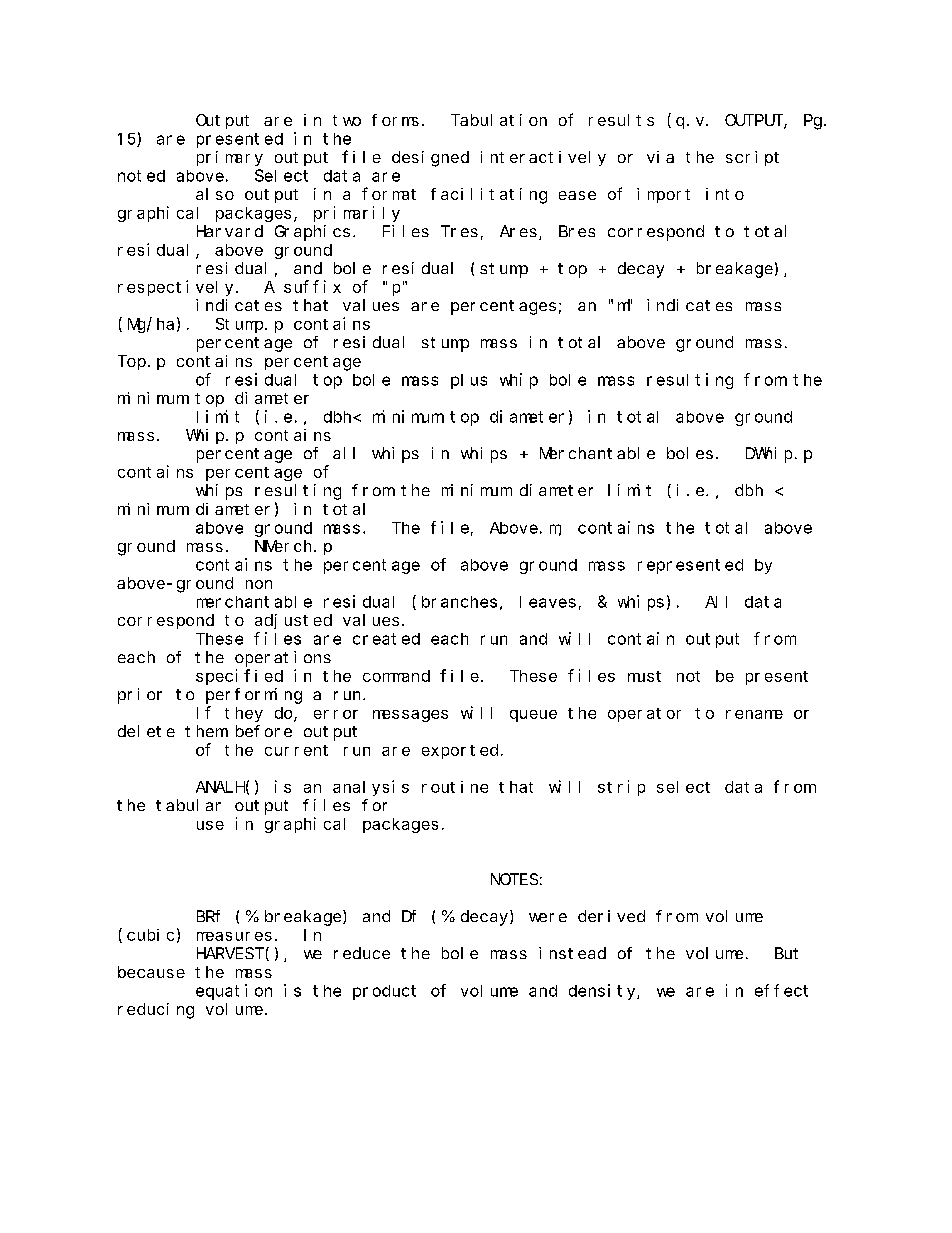 This screenshot has height=1233, width=952. What do you see at coordinates (234, 992) in the screenshot?
I see `equation` at bounding box center [234, 992].
